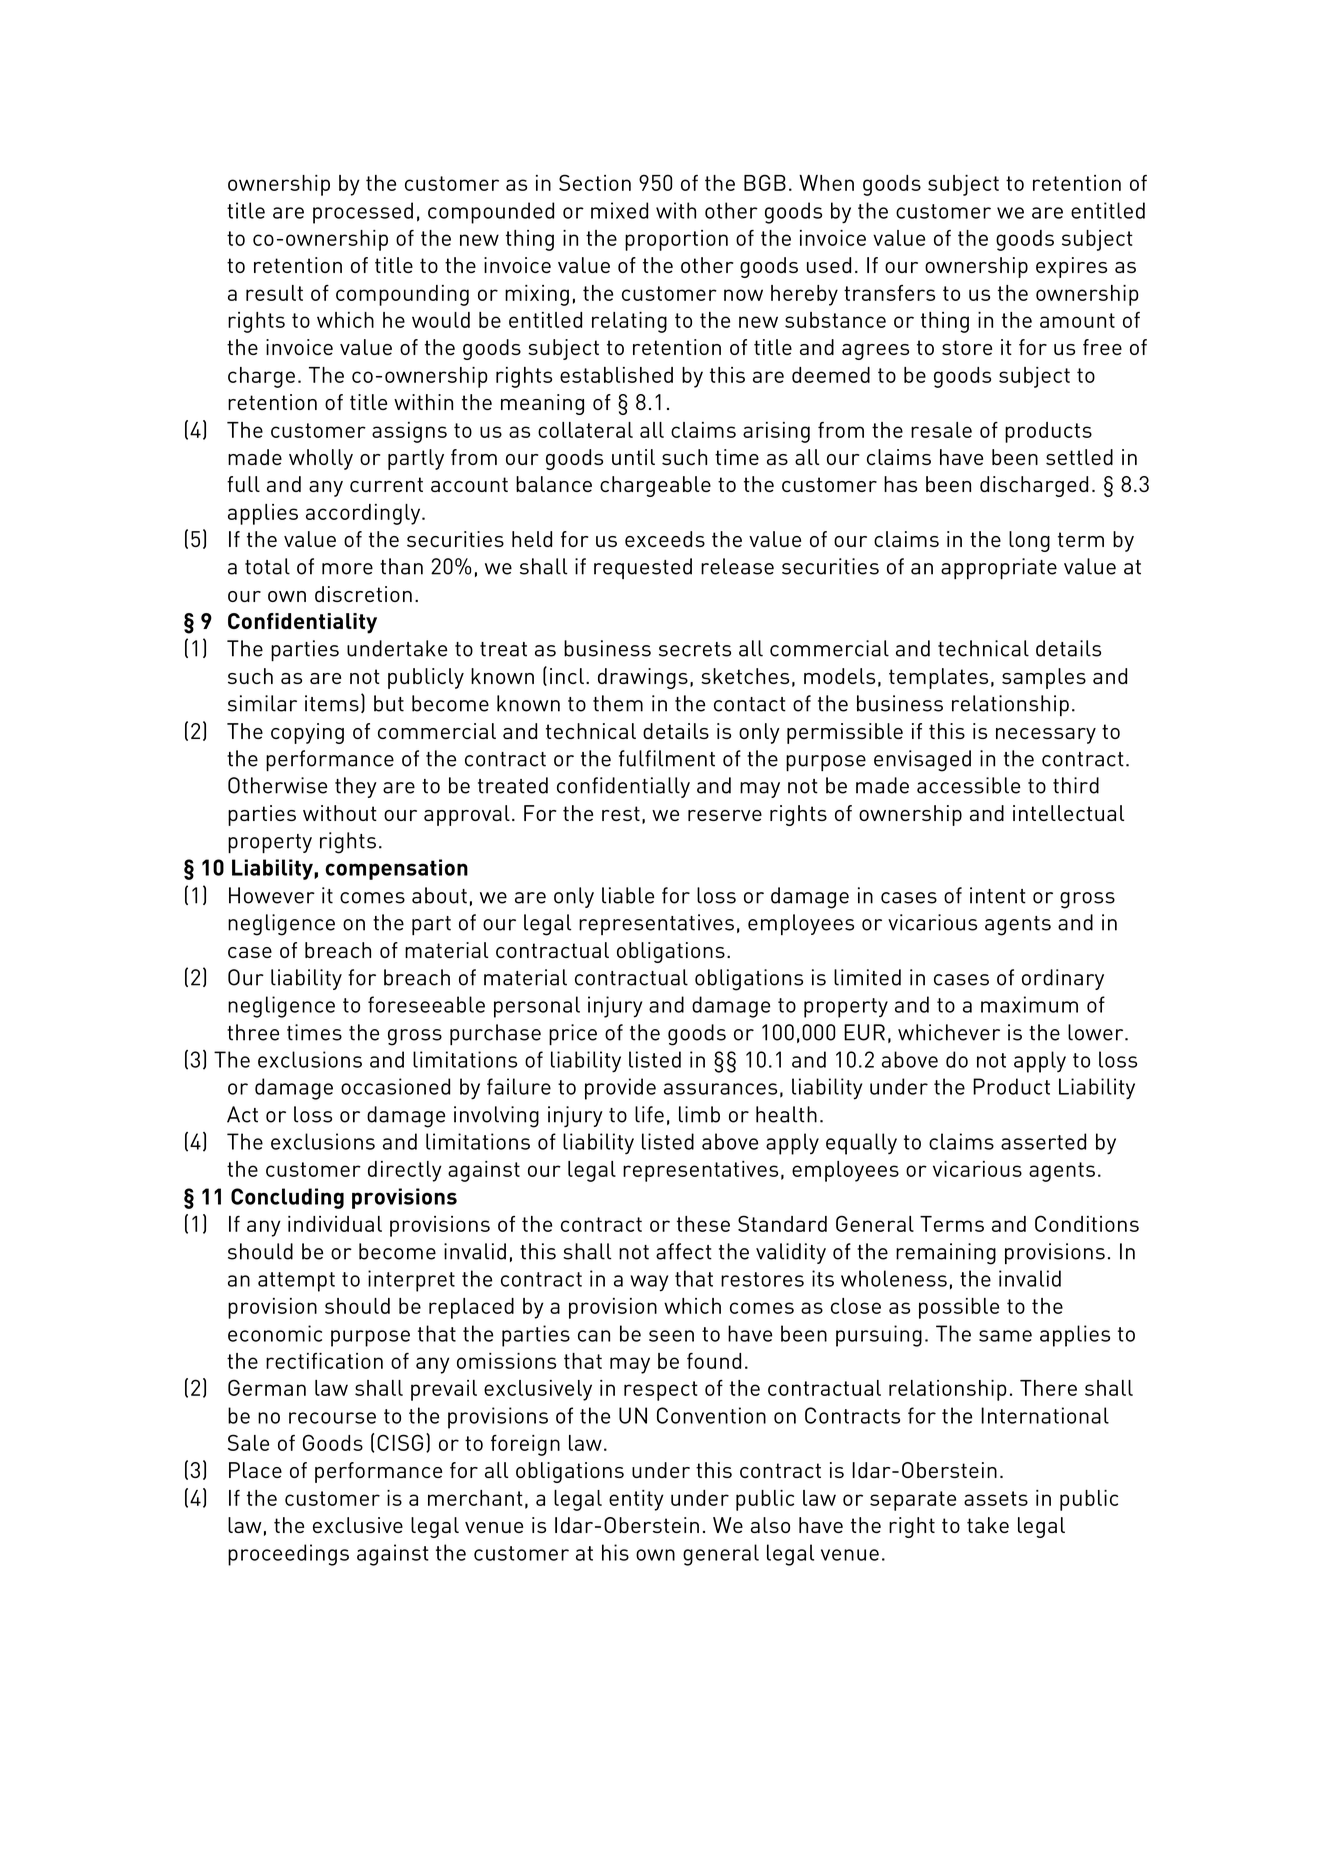 The width and height of the screenshot is (1320, 1866). What do you see at coordinates (396, 869) in the screenshot?
I see `compensation` at bounding box center [396, 869].
